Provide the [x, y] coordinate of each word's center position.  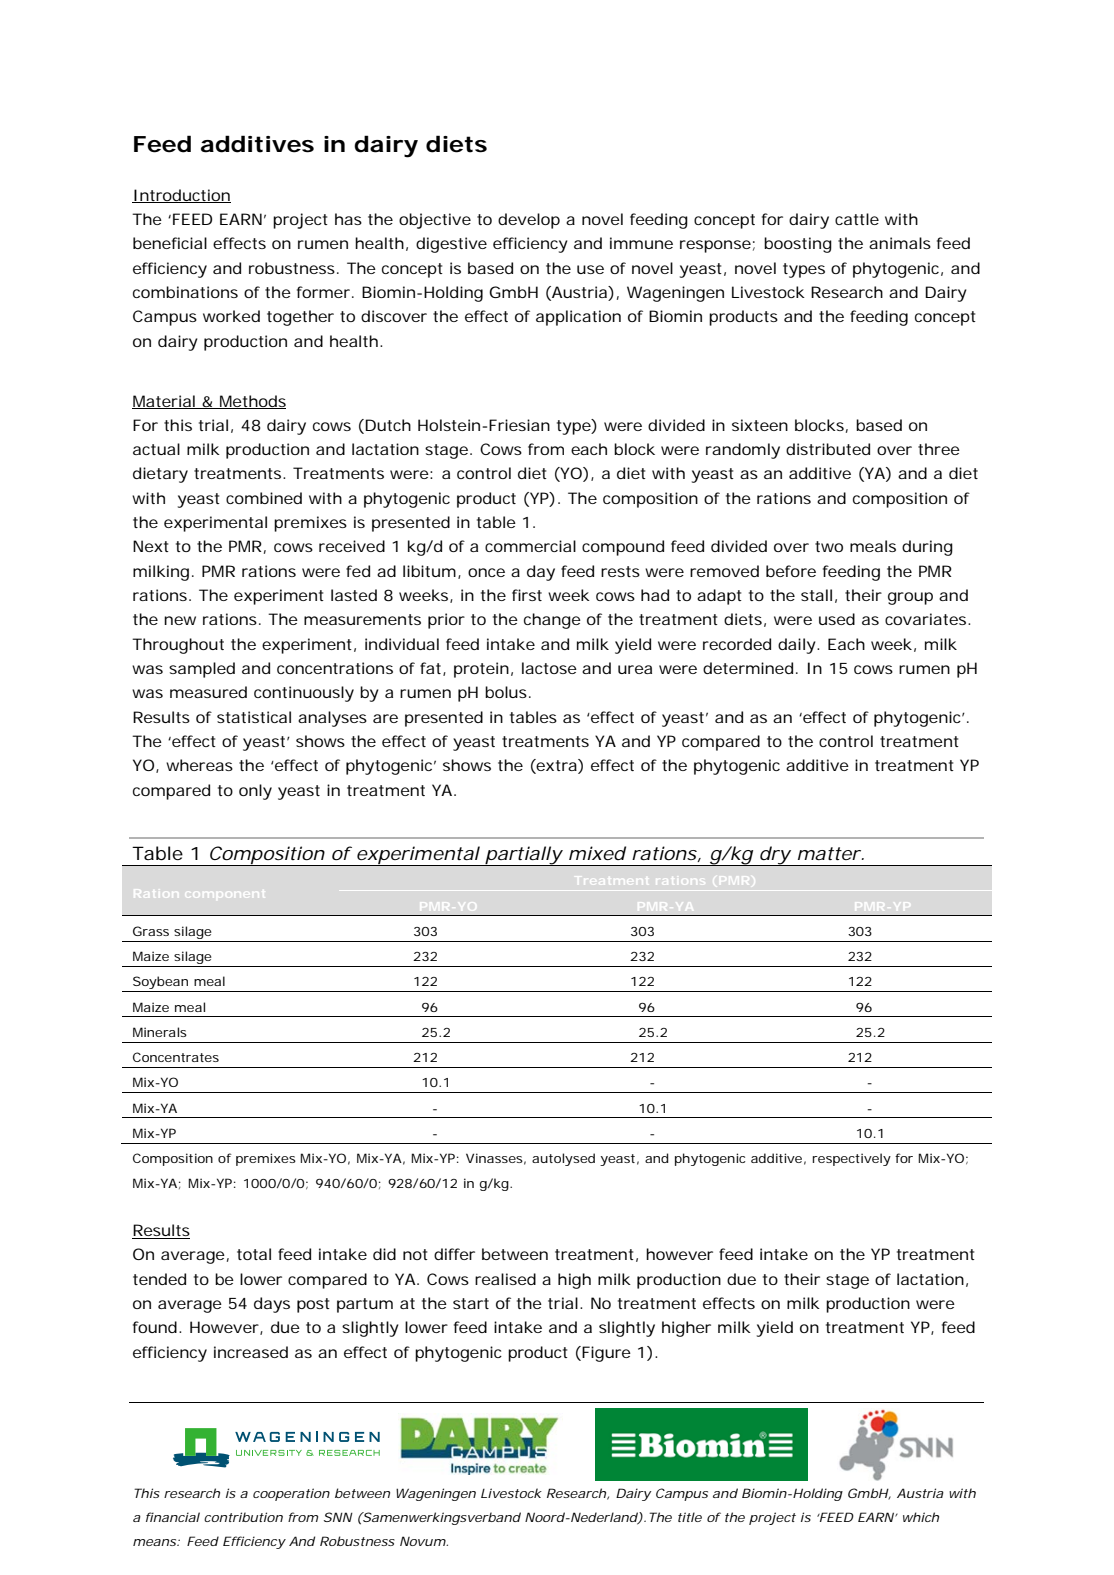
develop [529, 221]
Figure [605, 1354]
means [154, 1542]
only [255, 792]
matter [829, 853]
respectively [852, 1159]
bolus [506, 692]
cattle [857, 219]
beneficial [170, 243]
